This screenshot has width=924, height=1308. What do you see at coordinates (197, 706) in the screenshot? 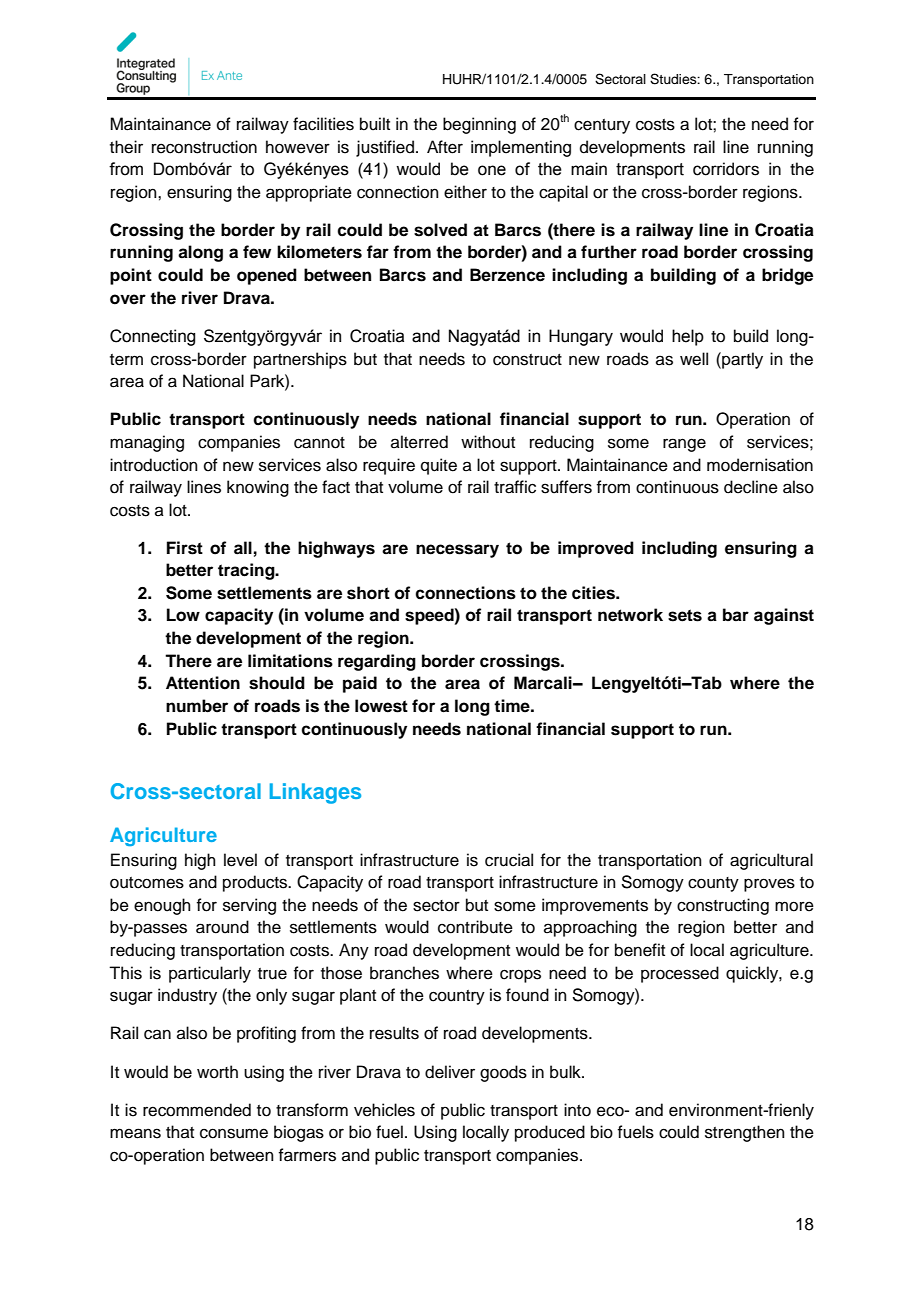
I see `number` at bounding box center [197, 706].
